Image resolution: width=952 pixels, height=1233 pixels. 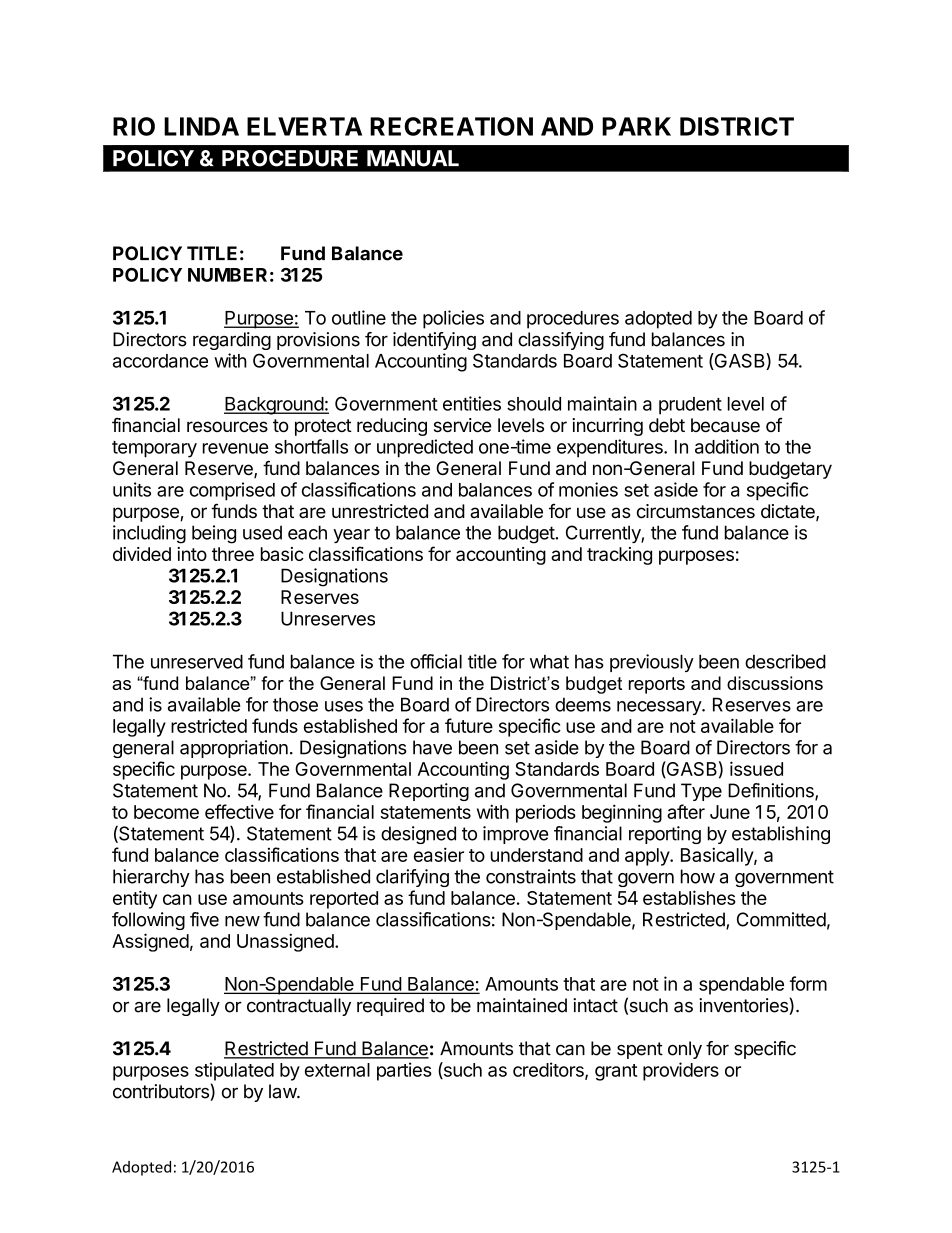 What do you see at coordinates (463, 425) in the screenshot?
I see `service` at bounding box center [463, 425].
